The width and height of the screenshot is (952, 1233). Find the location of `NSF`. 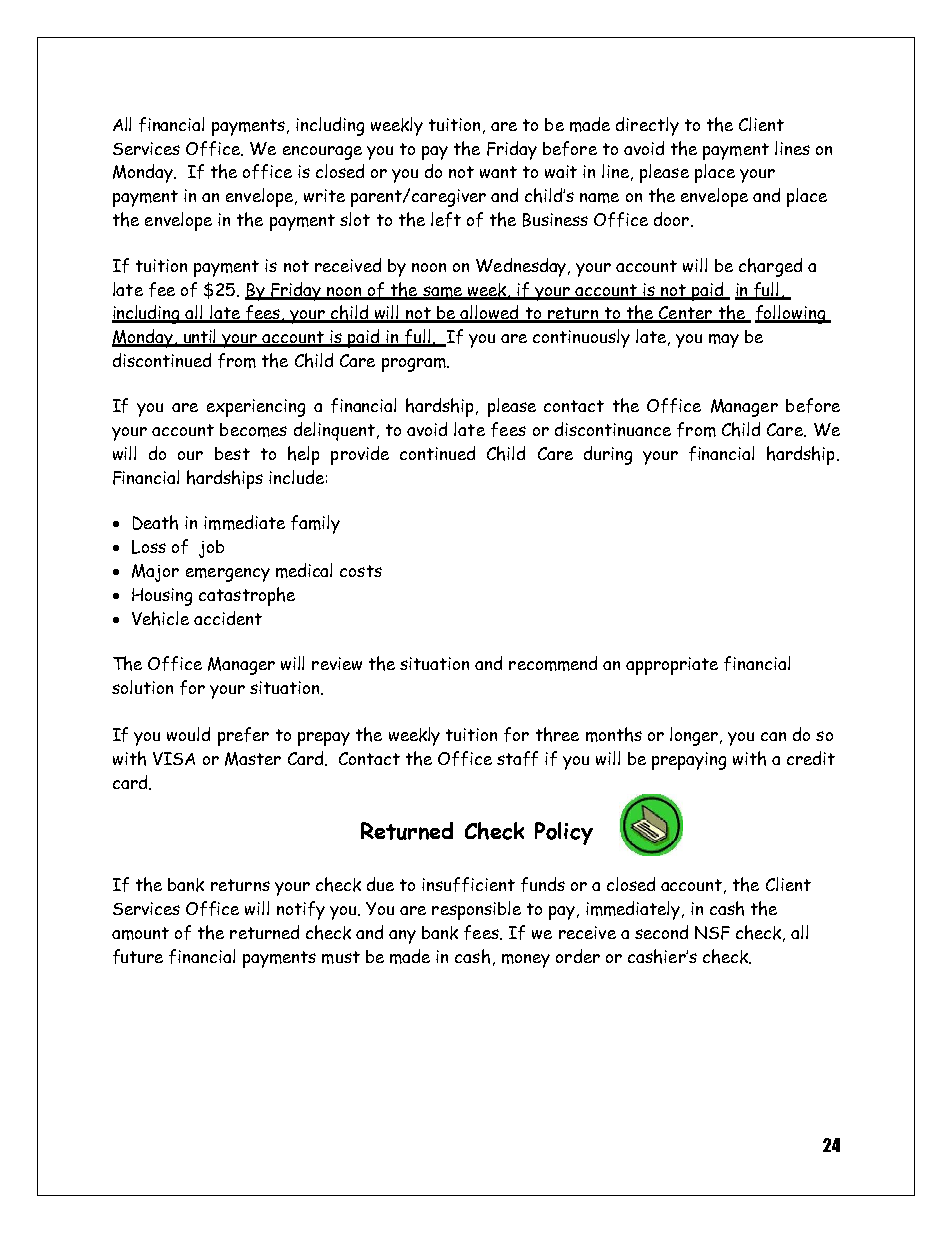

NSF is located at coordinates (712, 933).
